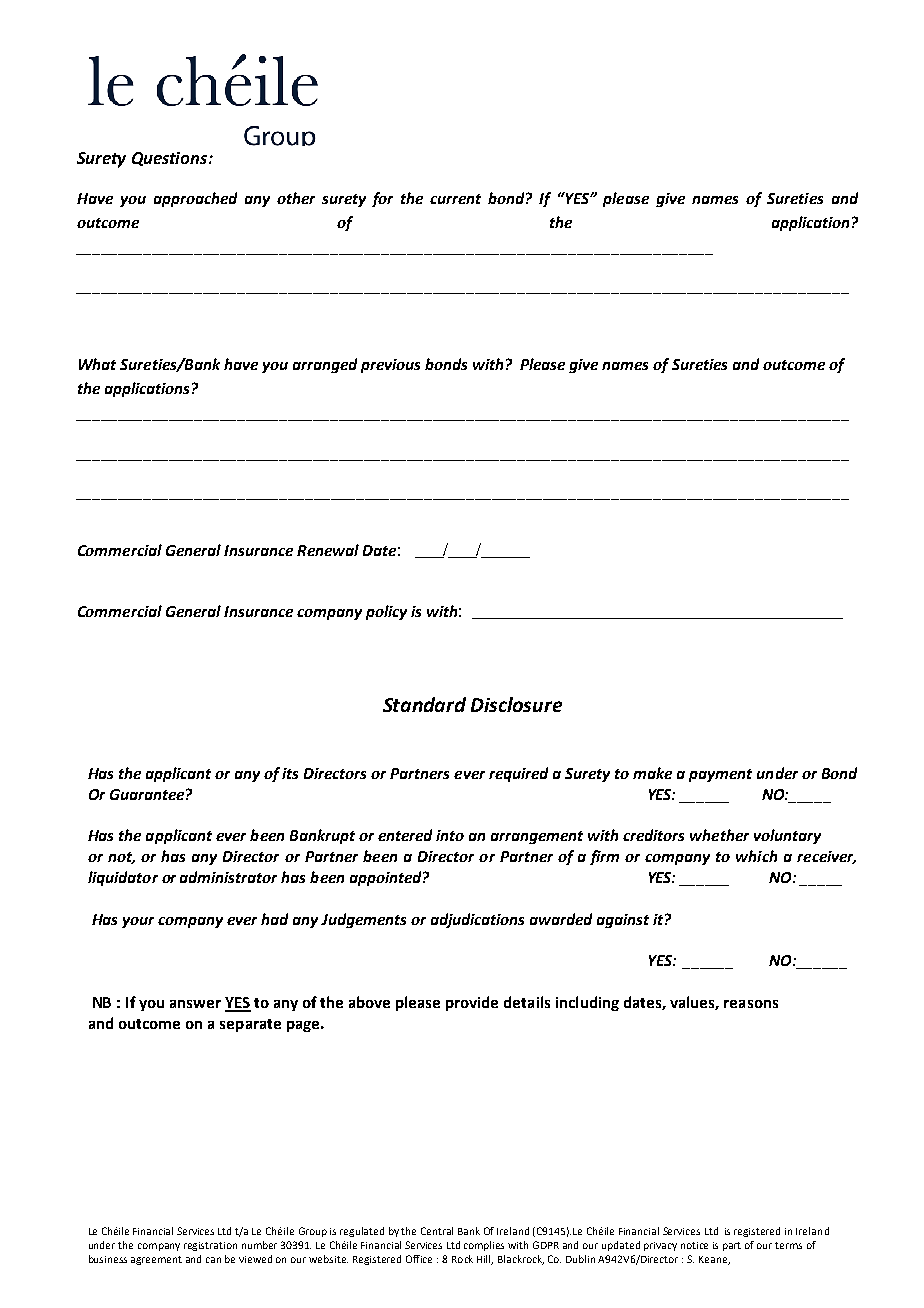 The image size is (924, 1308). What do you see at coordinates (210, 1246) in the page?
I see `registration` at bounding box center [210, 1246].
